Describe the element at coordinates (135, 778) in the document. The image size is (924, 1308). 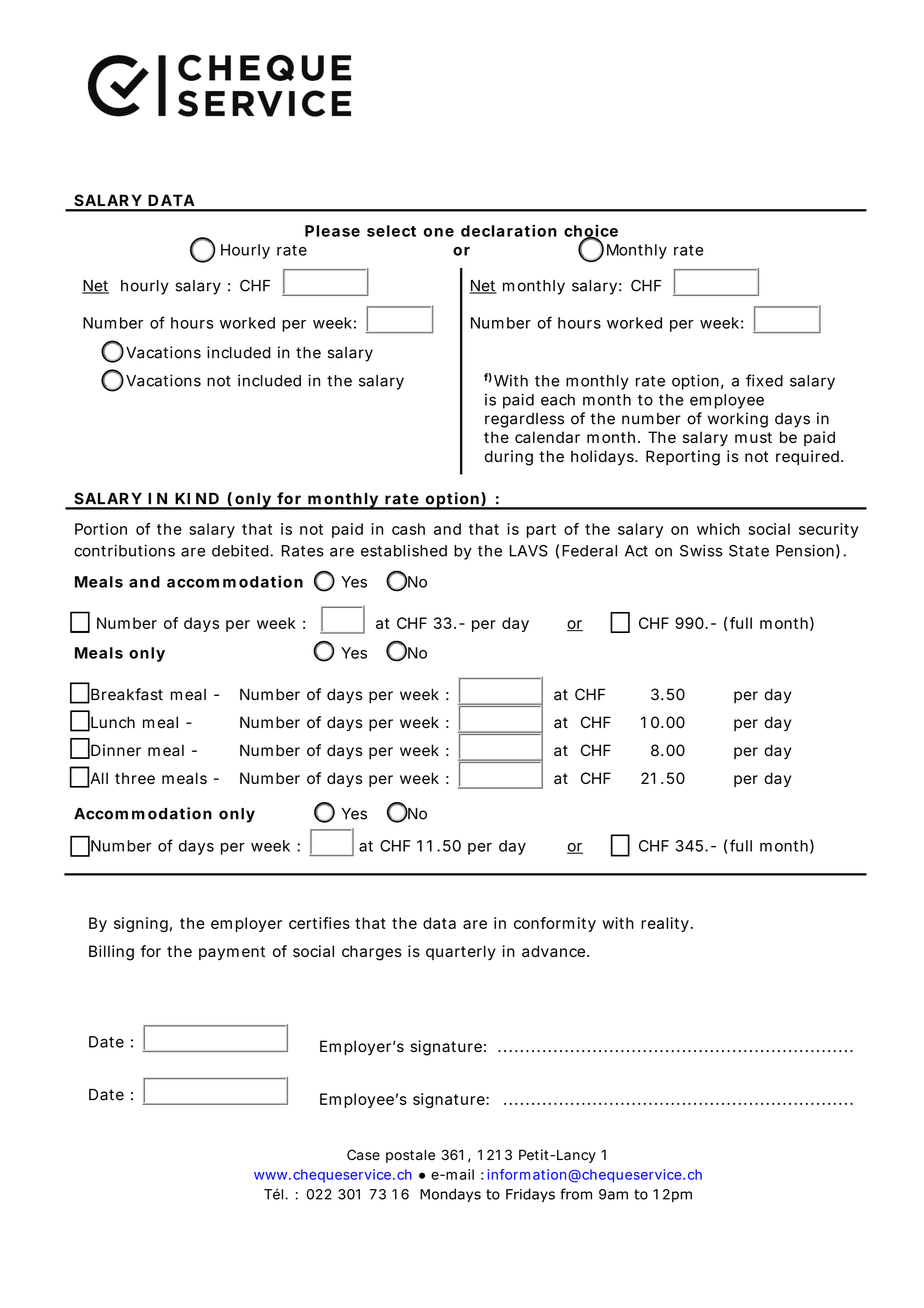
I see `three` at that location.
